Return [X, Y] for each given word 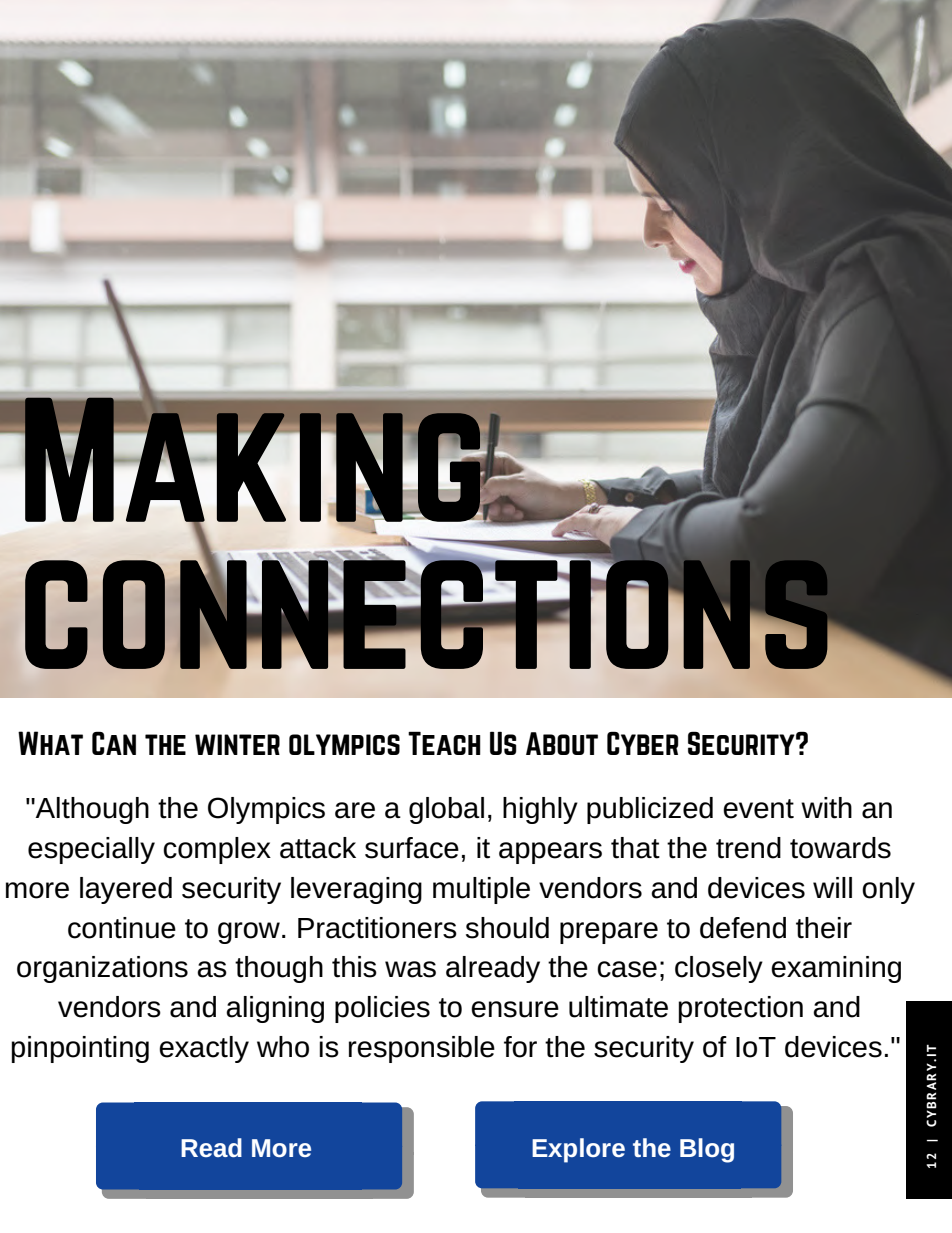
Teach [444, 743]
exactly [204, 1049]
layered [126, 890]
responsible [422, 1049]
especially [91, 850]
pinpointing [80, 1049]
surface [412, 848]
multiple [481, 890]
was [410, 969]
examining [836, 969]
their [824, 928]
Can [114, 743]
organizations [102, 969]
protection [740, 1009]
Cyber [643, 743]
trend [748, 848]
